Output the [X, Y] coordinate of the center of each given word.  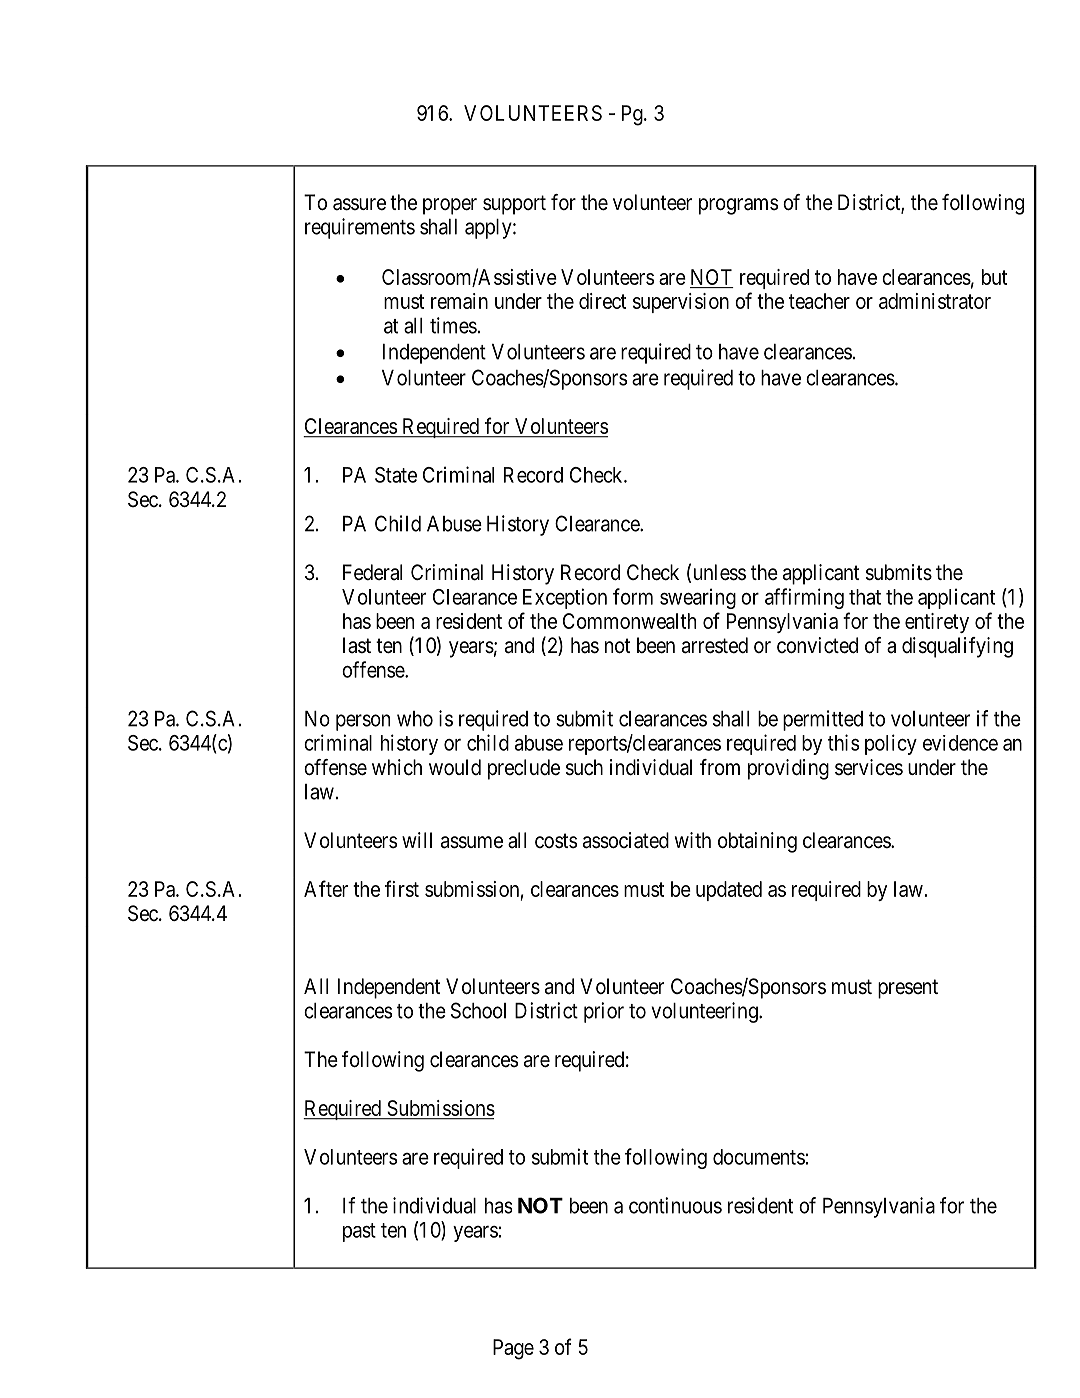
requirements [360, 228]
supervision [681, 303]
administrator [935, 301]
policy [891, 744]
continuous [675, 1205]
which [397, 767]
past [359, 1232]
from [720, 767]
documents [759, 1157]
